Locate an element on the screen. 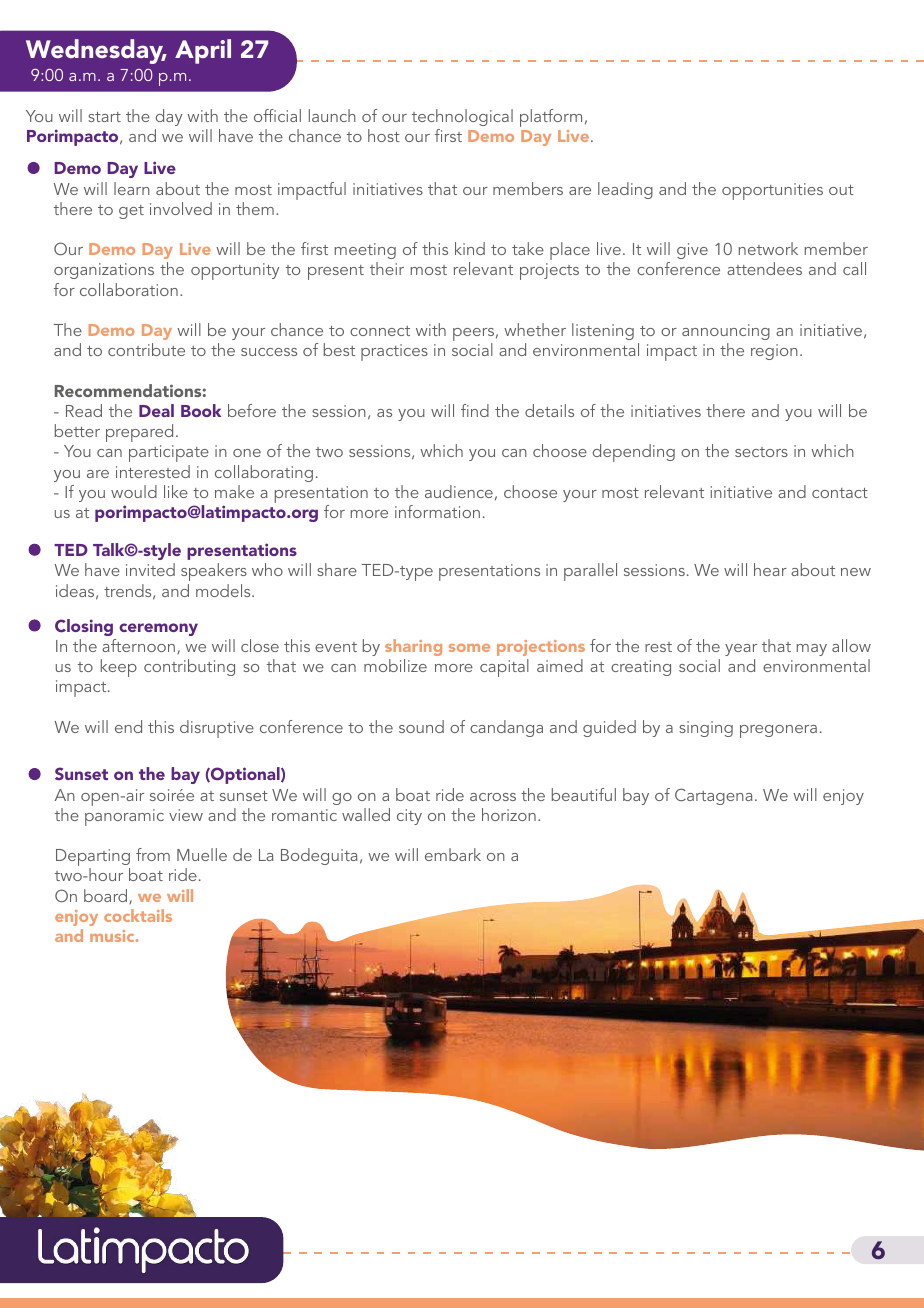 The width and height of the screenshot is (924, 1308). year is located at coordinates (741, 650).
